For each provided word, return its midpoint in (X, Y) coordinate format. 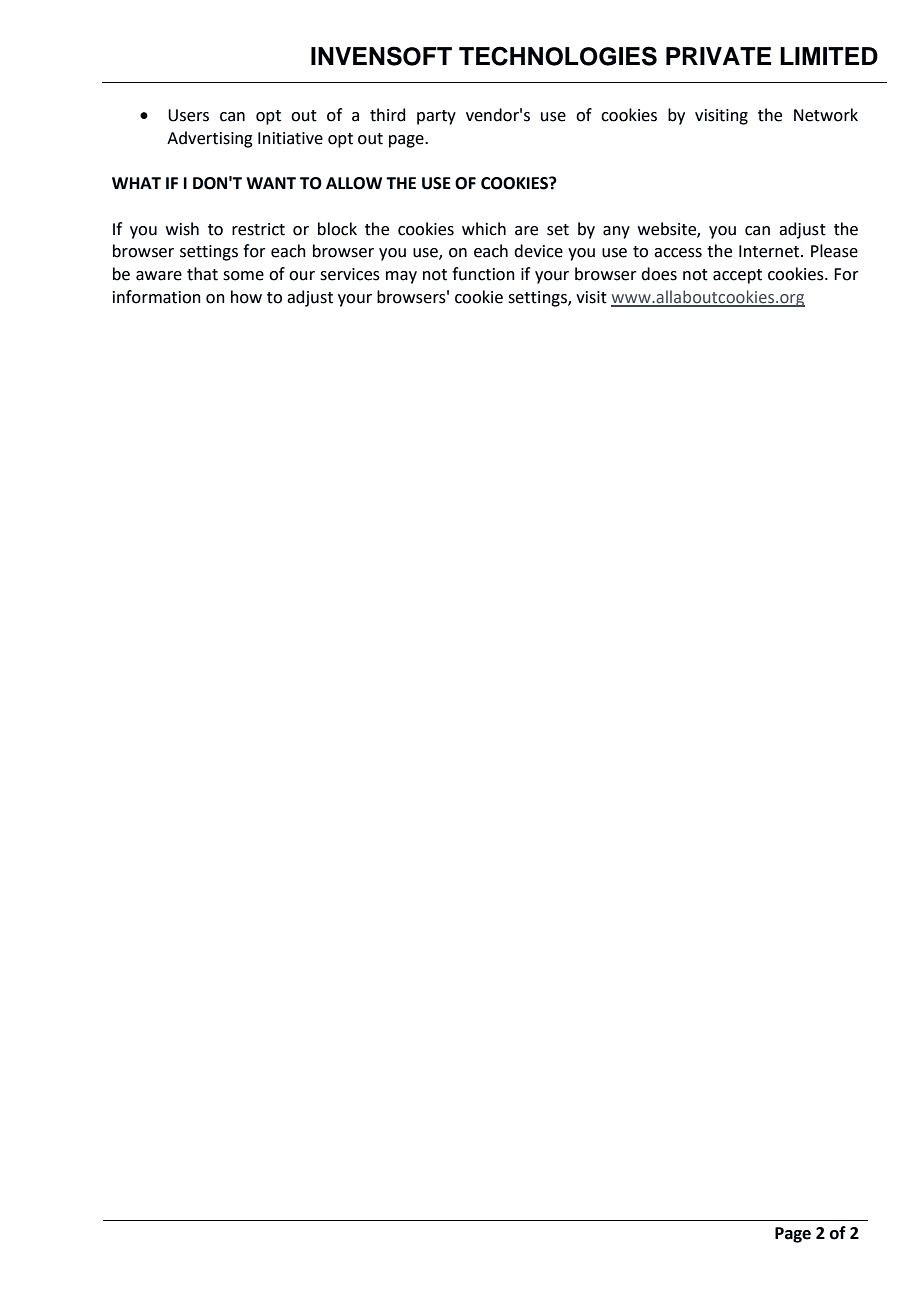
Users (188, 115)
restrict (258, 229)
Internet (770, 251)
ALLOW (354, 183)
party (436, 117)
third (387, 115)
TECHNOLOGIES (558, 56)
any (616, 232)
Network (826, 115)
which (484, 229)
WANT (271, 183)
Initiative (290, 138)
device (538, 251)
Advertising (210, 139)
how (246, 297)
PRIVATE (718, 56)
